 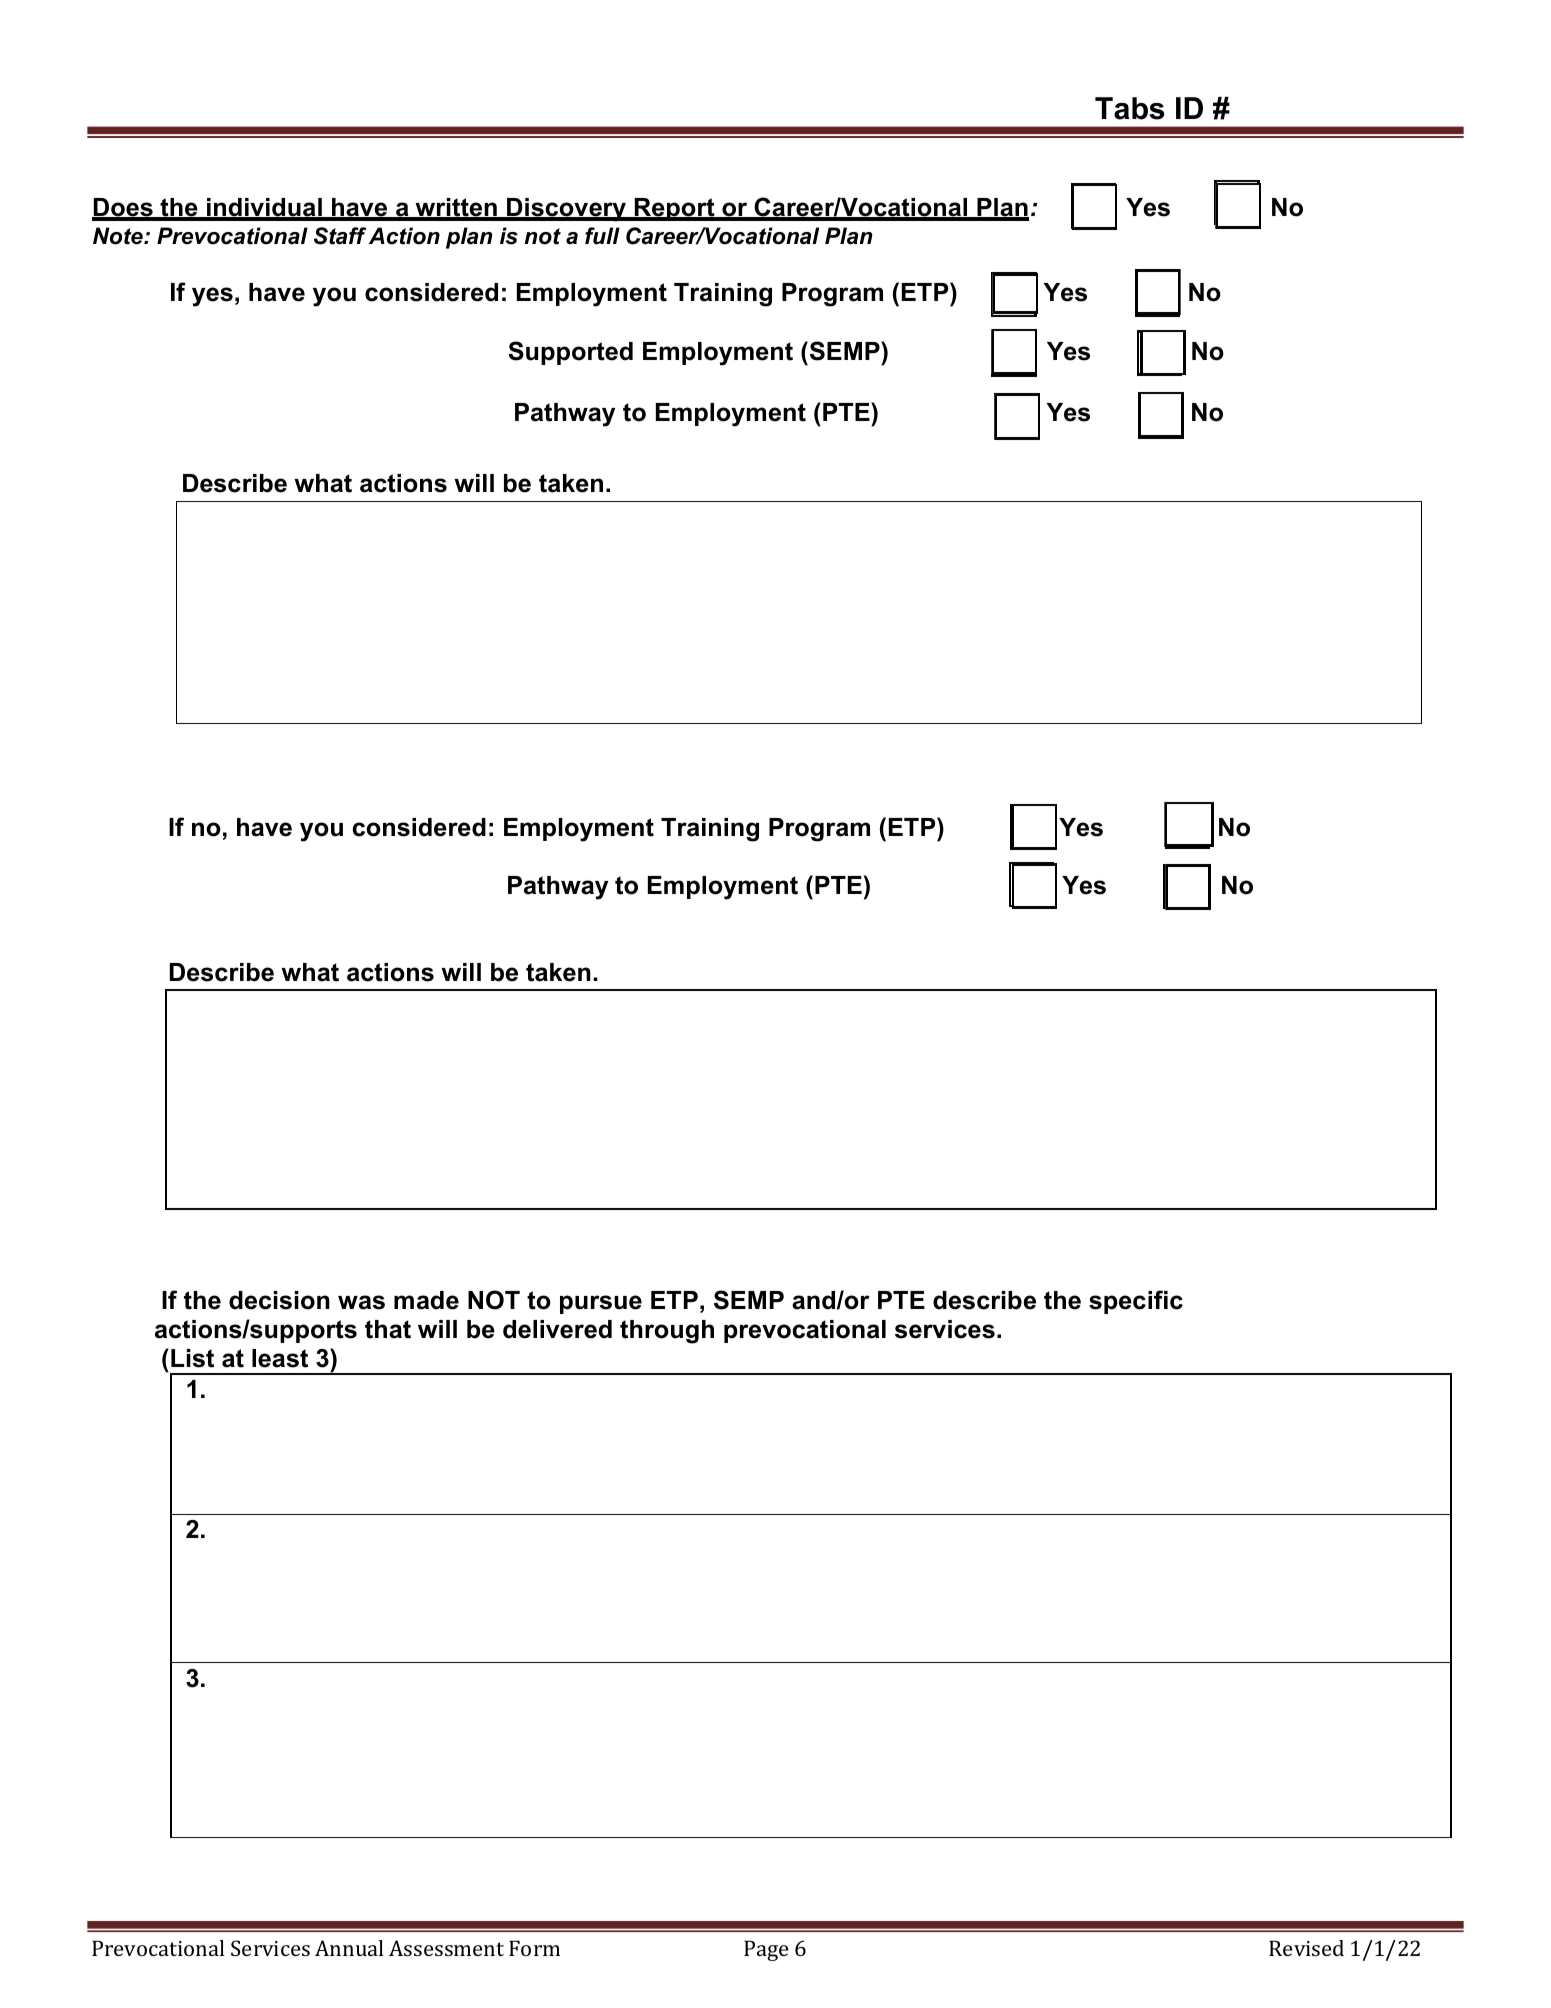 What do you see at coordinates (264, 209) in the screenshot?
I see `individual` at bounding box center [264, 209].
